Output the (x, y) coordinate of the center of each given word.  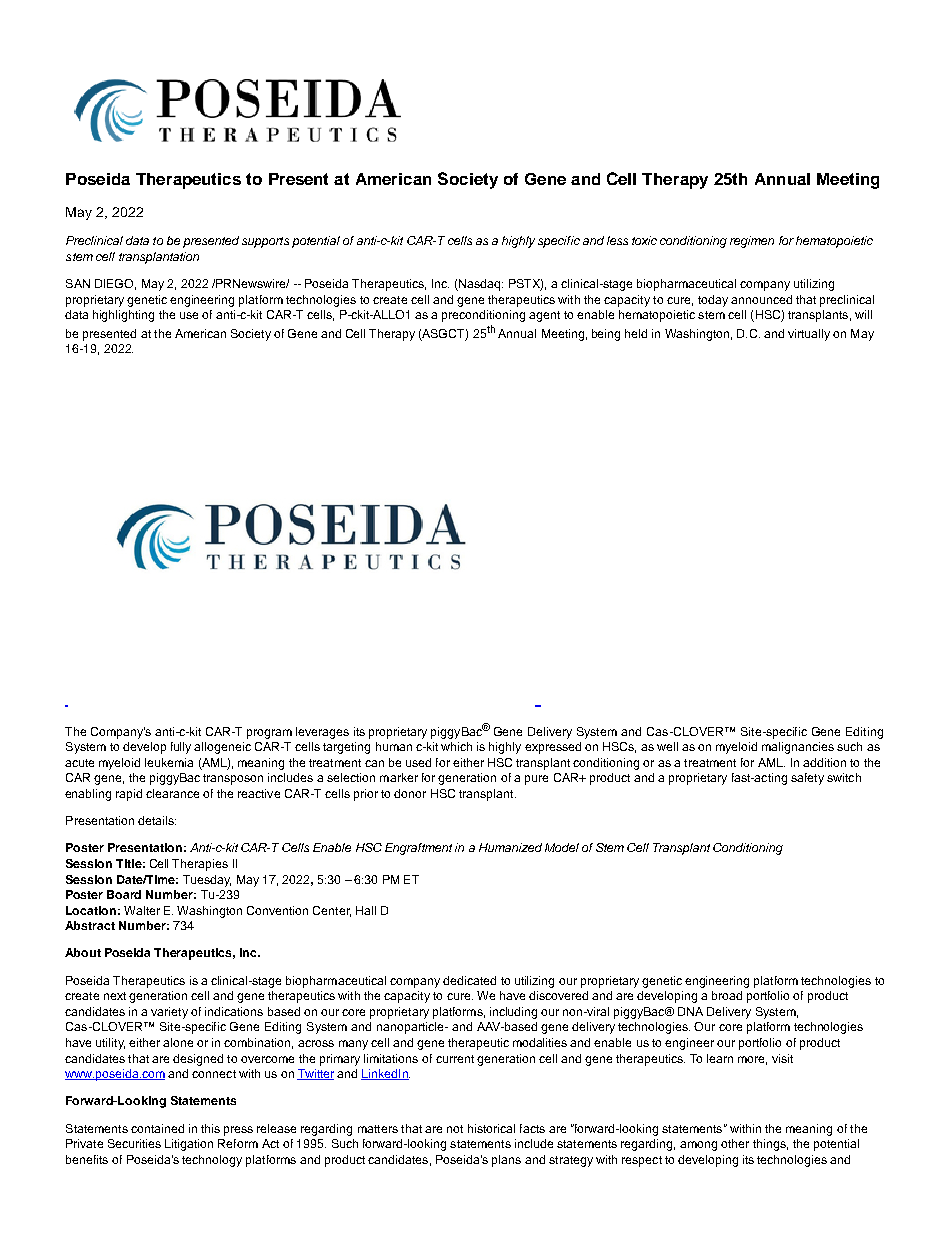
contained (157, 1128)
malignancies (798, 748)
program (269, 734)
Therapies (200, 865)
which (456, 746)
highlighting (123, 316)
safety (807, 779)
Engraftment (418, 849)
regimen (752, 242)
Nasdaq (480, 285)
